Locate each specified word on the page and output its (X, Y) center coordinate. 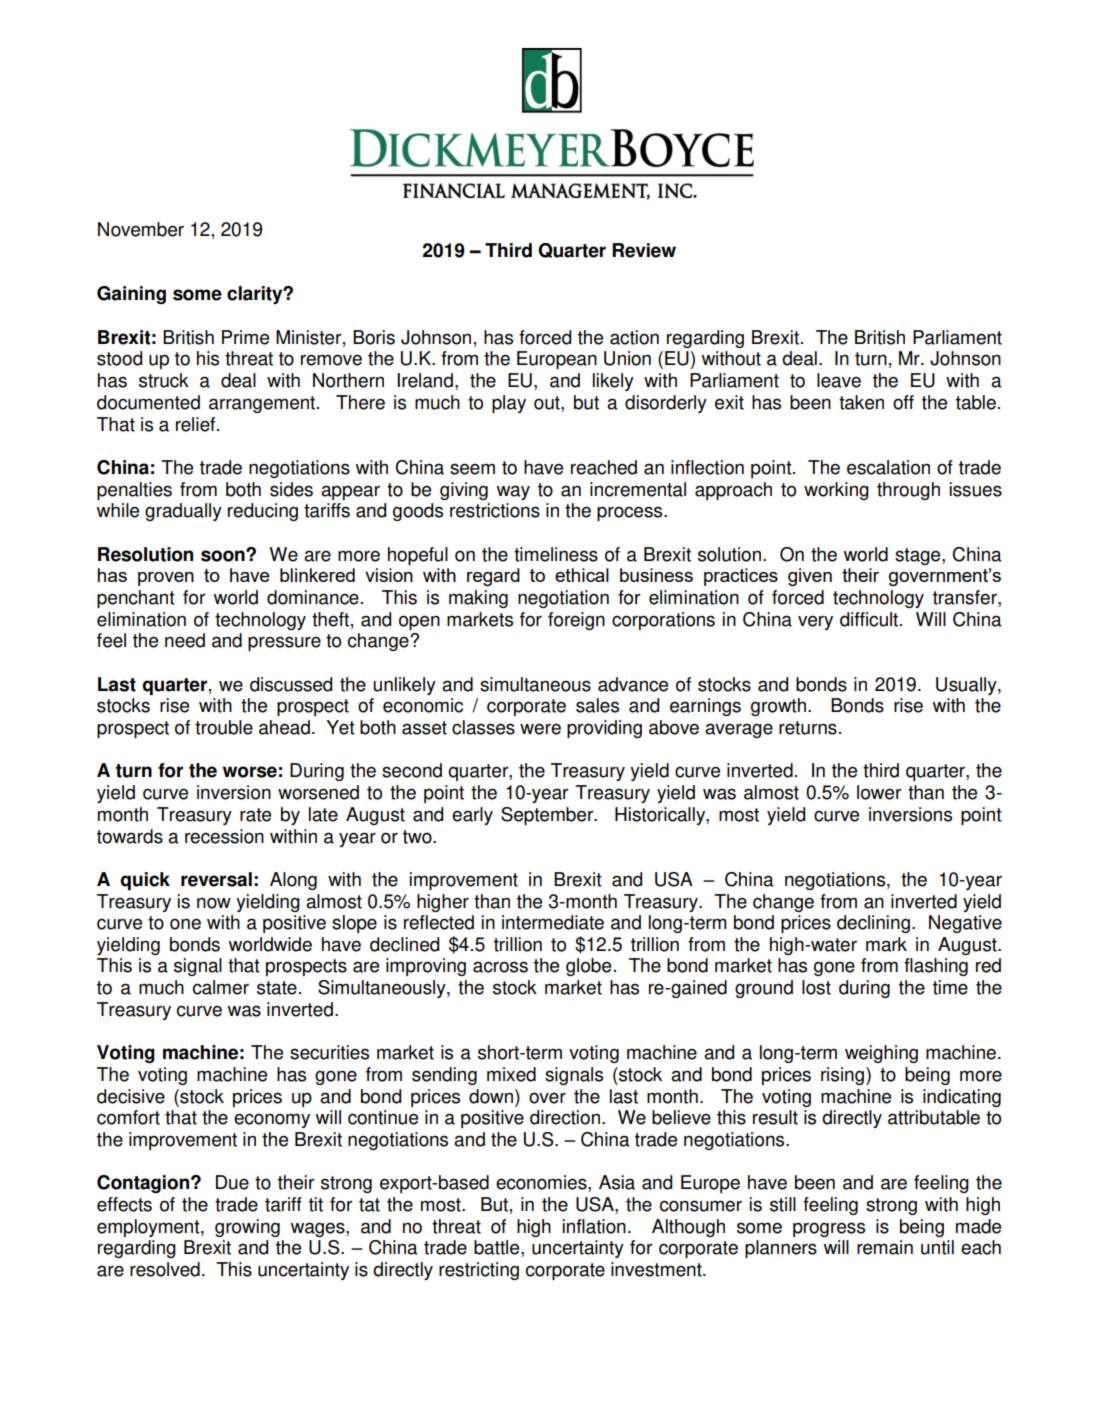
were (540, 729)
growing (247, 1228)
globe (588, 967)
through (908, 491)
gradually (183, 512)
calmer (221, 987)
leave (839, 380)
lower (879, 792)
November (141, 229)
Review (644, 250)
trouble (224, 727)
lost (816, 987)
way (513, 492)
